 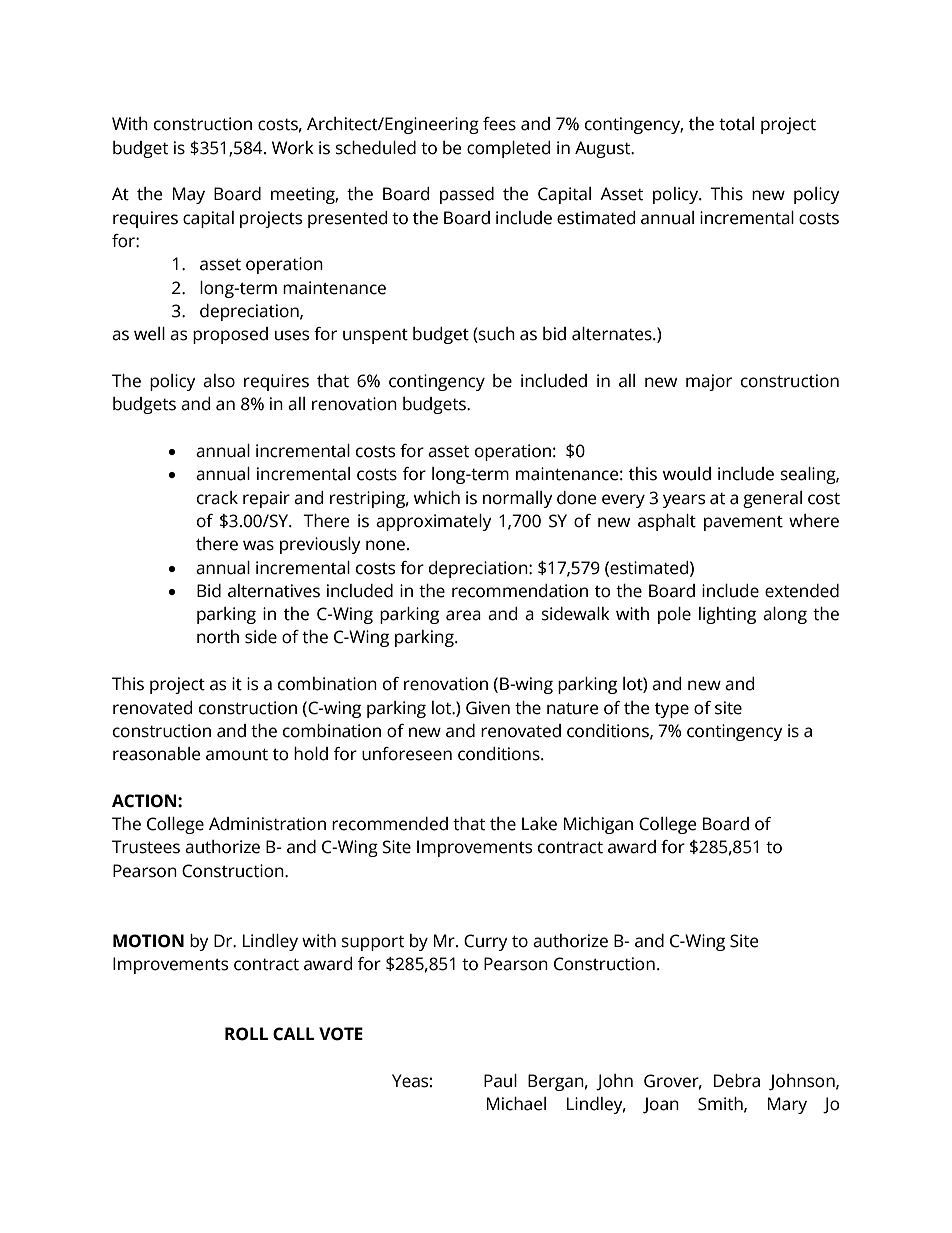 What do you see at coordinates (237, 754) in the screenshot?
I see `amount` at bounding box center [237, 754].
